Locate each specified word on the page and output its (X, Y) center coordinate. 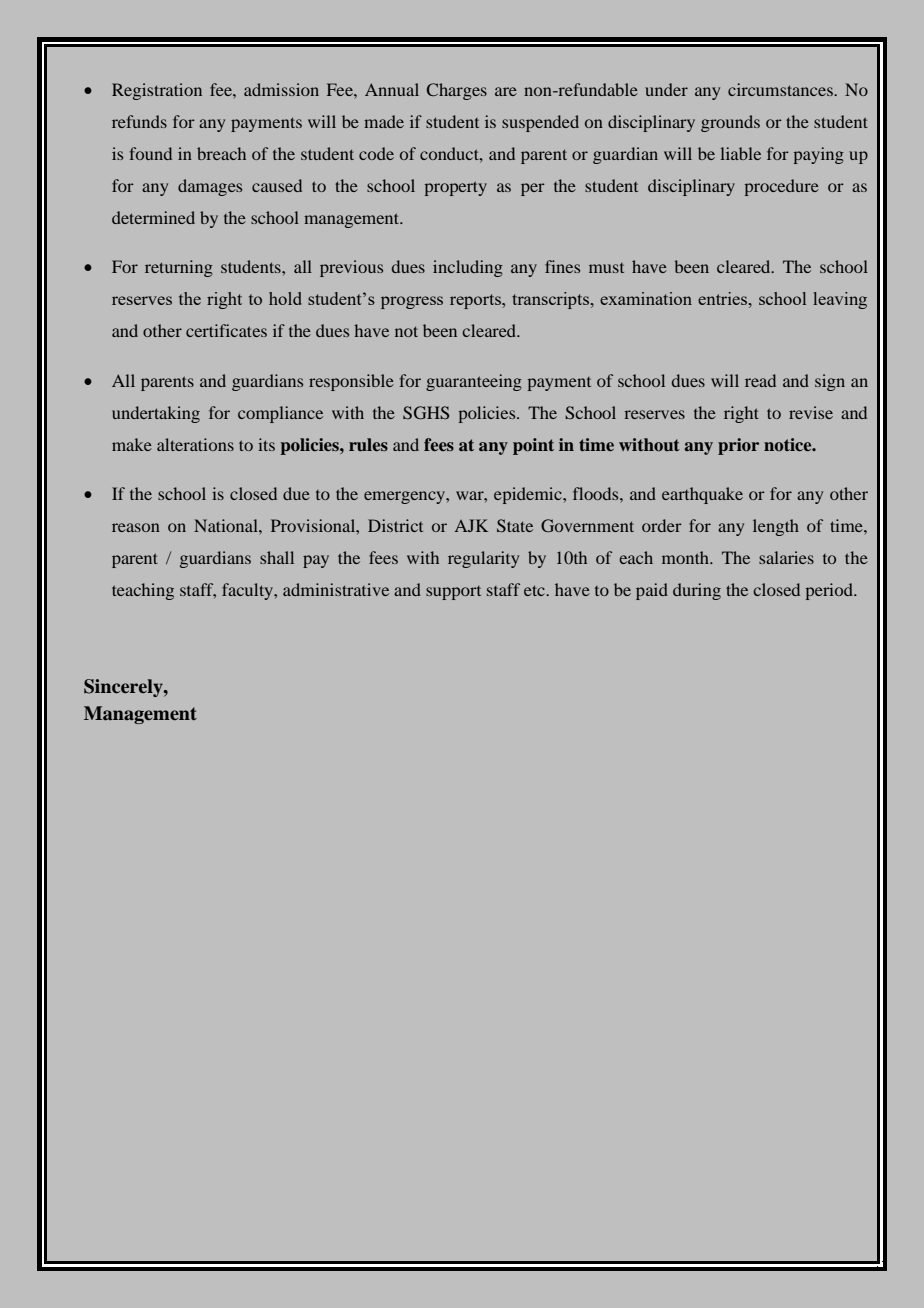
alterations (195, 444)
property (456, 188)
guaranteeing (474, 382)
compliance (280, 414)
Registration (157, 91)
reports (476, 301)
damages (210, 187)
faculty (249, 591)
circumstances (781, 89)
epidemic (529, 495)
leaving (840, 300)
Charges (457, 91)
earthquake (702, 495)
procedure (782, 187)
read (760, 380)
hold (285, 298)
